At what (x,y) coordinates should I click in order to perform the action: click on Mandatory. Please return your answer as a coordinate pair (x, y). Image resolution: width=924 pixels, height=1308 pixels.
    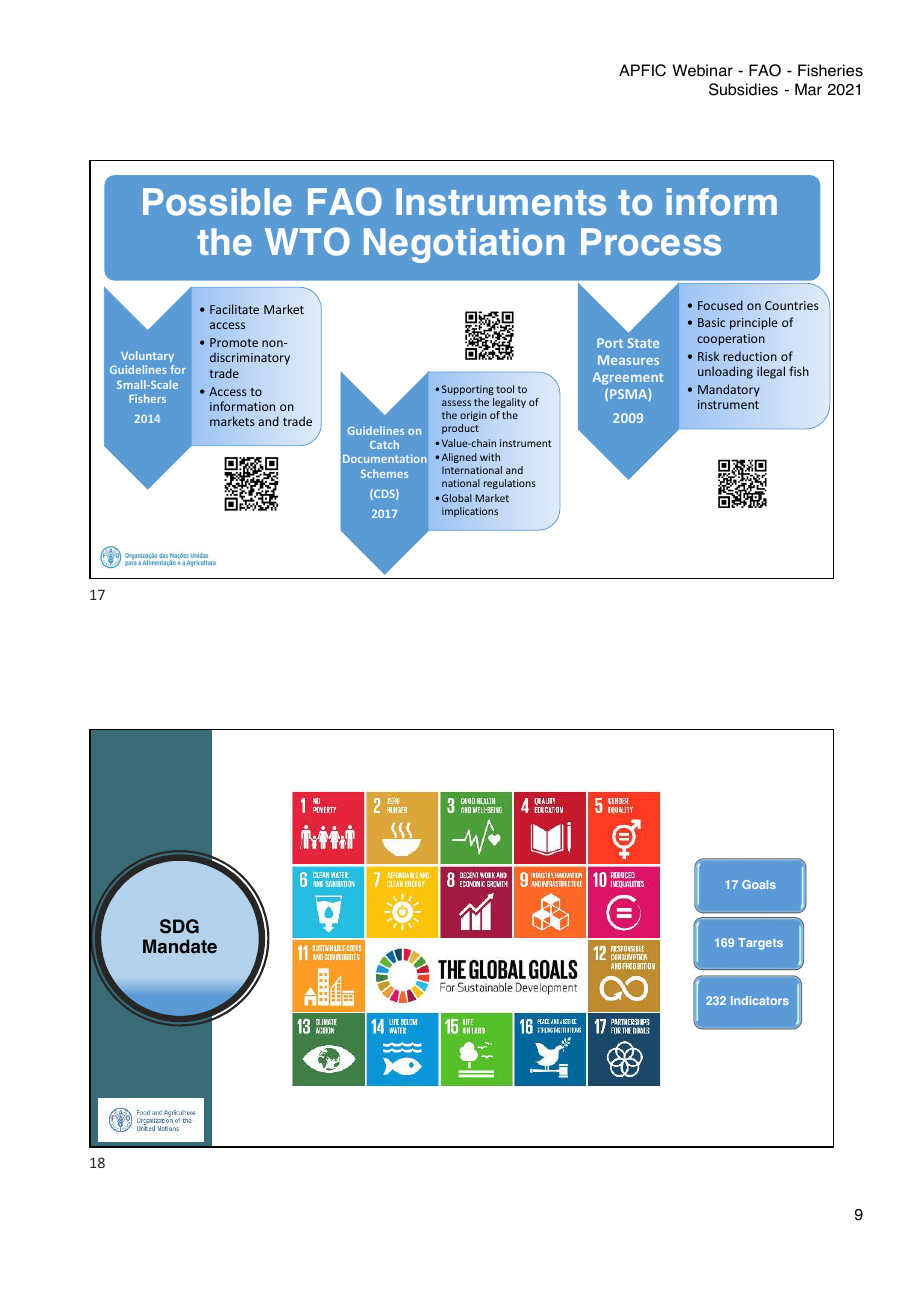
    Looking at the image, I should click on (729, 390).
